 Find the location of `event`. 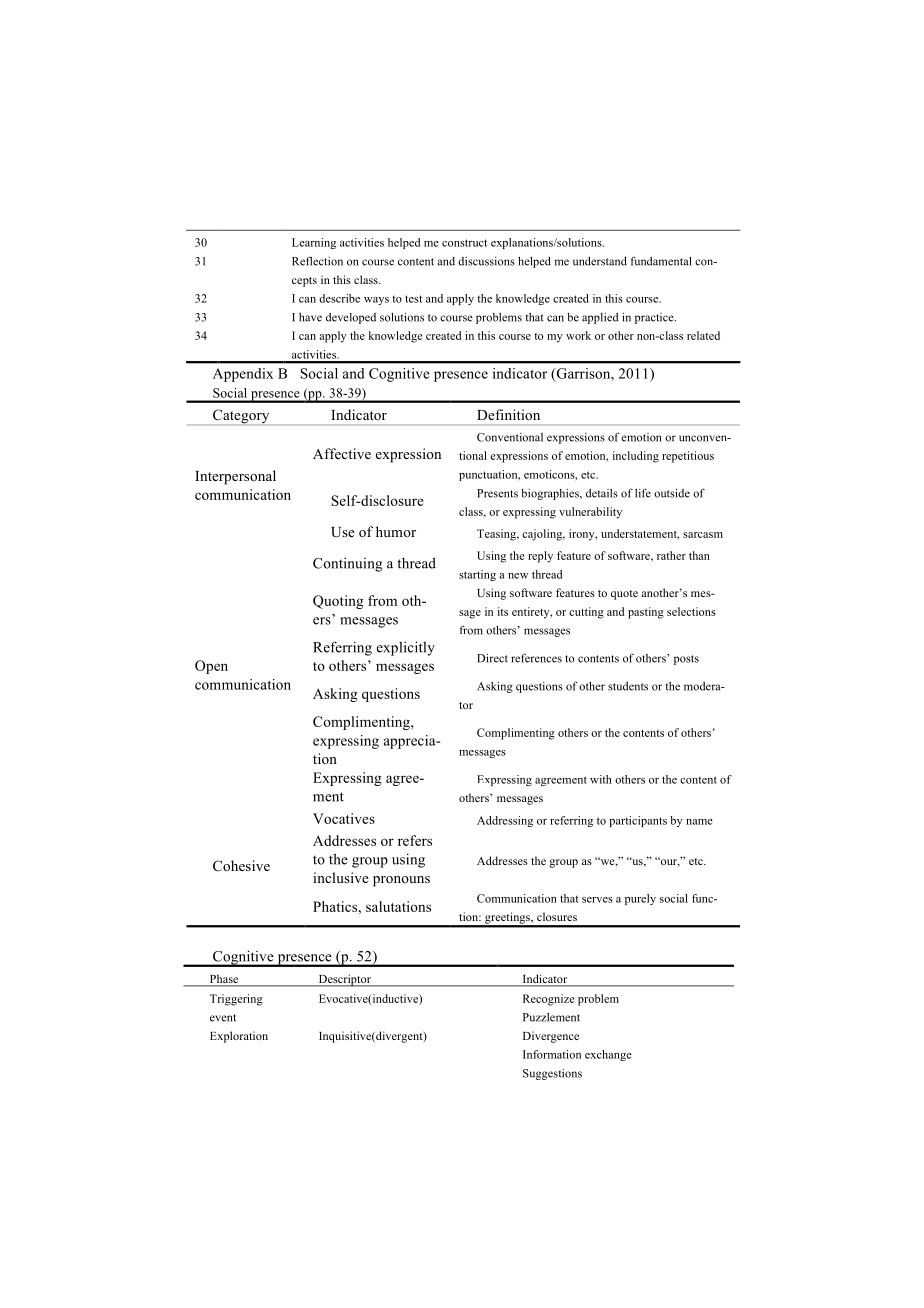

event is located at coordinates (223, 1018).
